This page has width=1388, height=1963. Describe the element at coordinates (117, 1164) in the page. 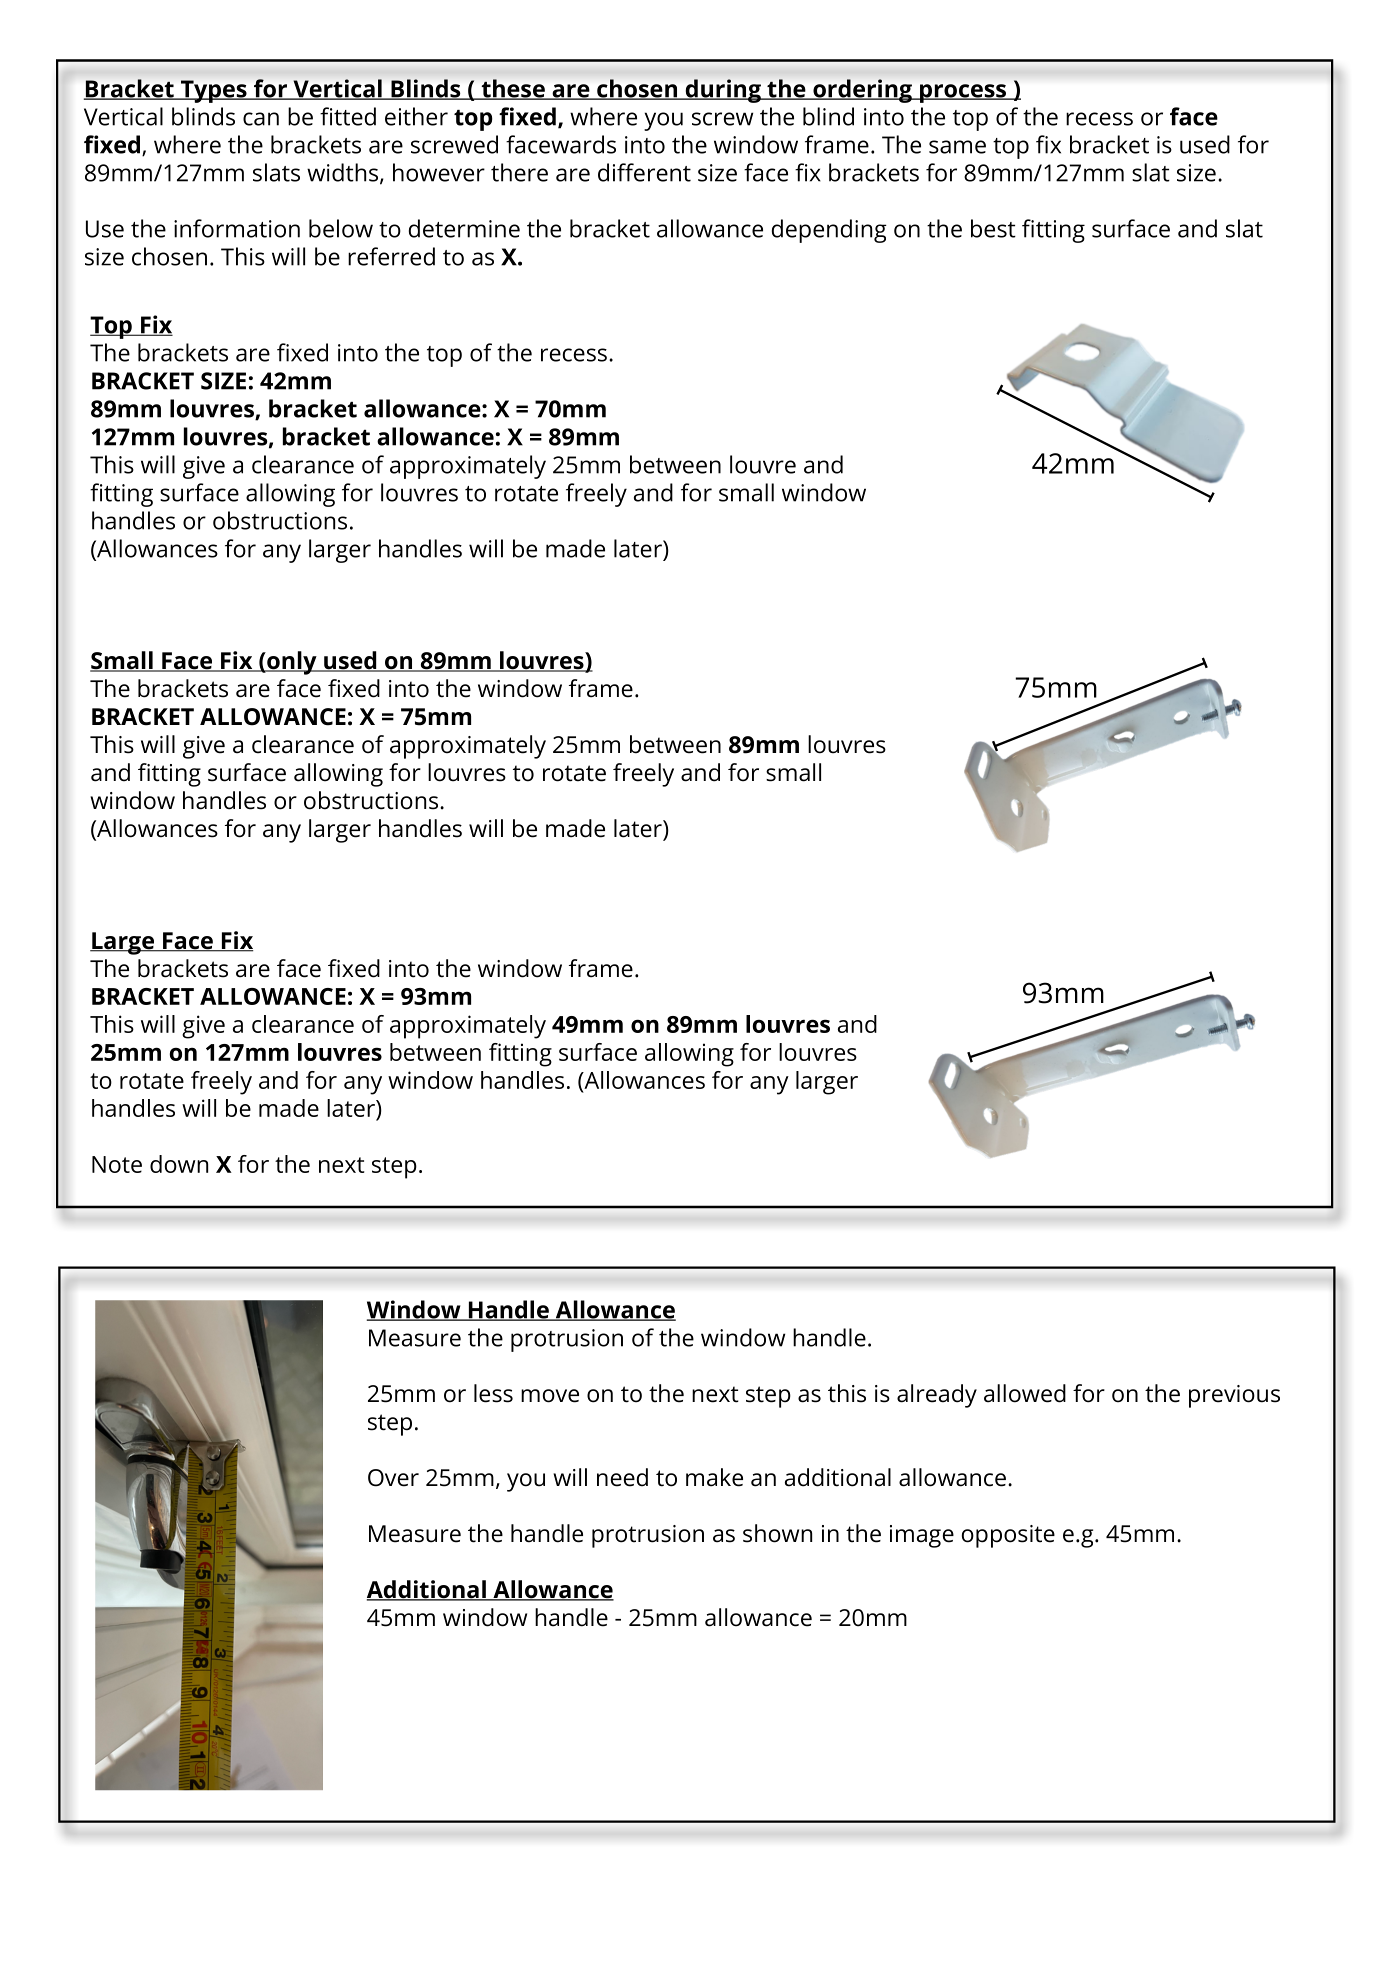

I see `Note` at that location.
